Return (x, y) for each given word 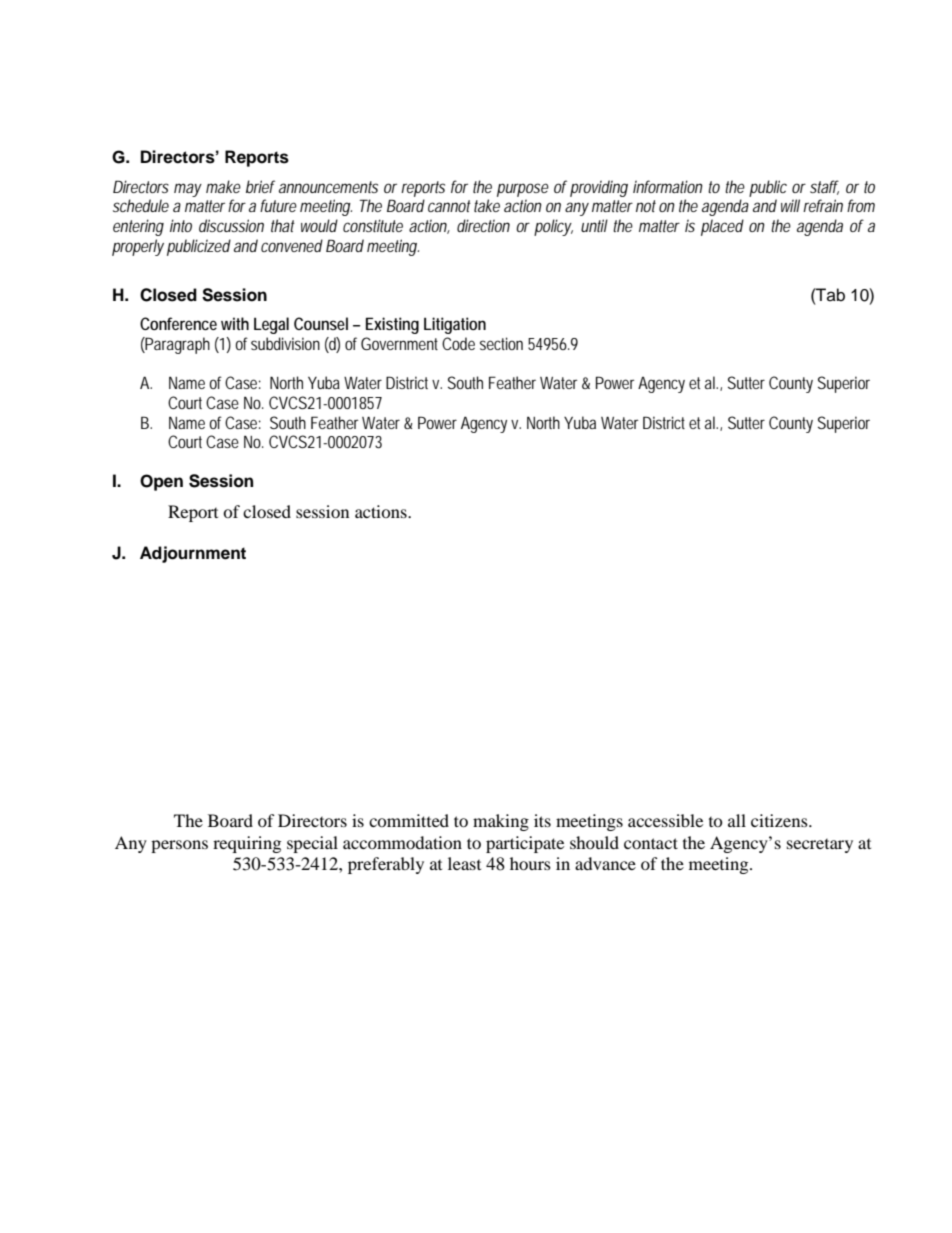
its (542, 820)
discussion (231, 225)
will (790, 205)
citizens (780, 820)
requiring (247, 844)
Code (458, 343)
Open (161, 482)
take (487, 205)
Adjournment (193, 554)
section (501, 343)
